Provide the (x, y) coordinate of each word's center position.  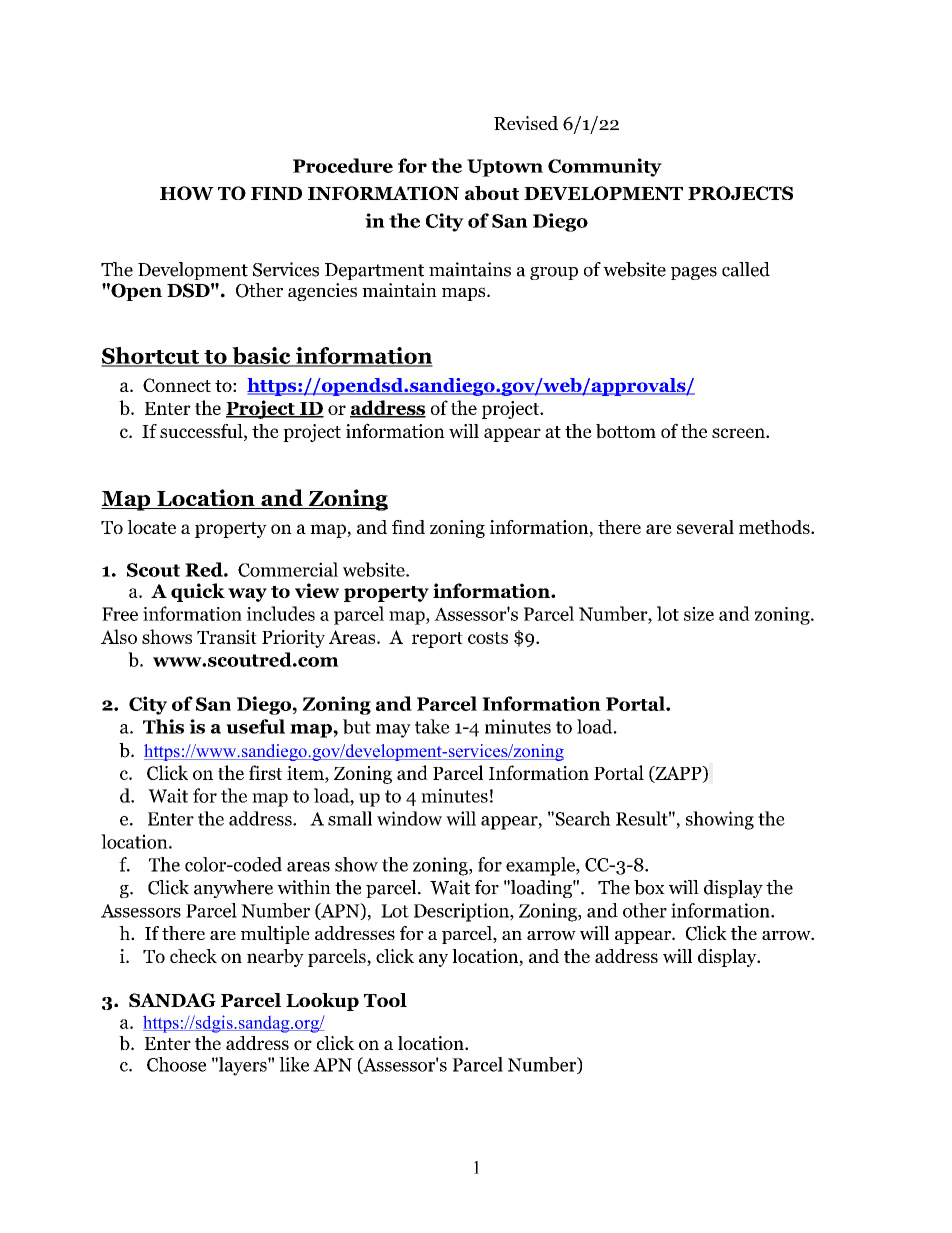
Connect (177, 385)
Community (605, 167)
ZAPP (678, 774)
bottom (626, 431)
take (432, 726)
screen (739, 433)
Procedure (343, 165)
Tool (385, 1000)
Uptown (505, 168)
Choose (176, 1064)
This (163, 726)
